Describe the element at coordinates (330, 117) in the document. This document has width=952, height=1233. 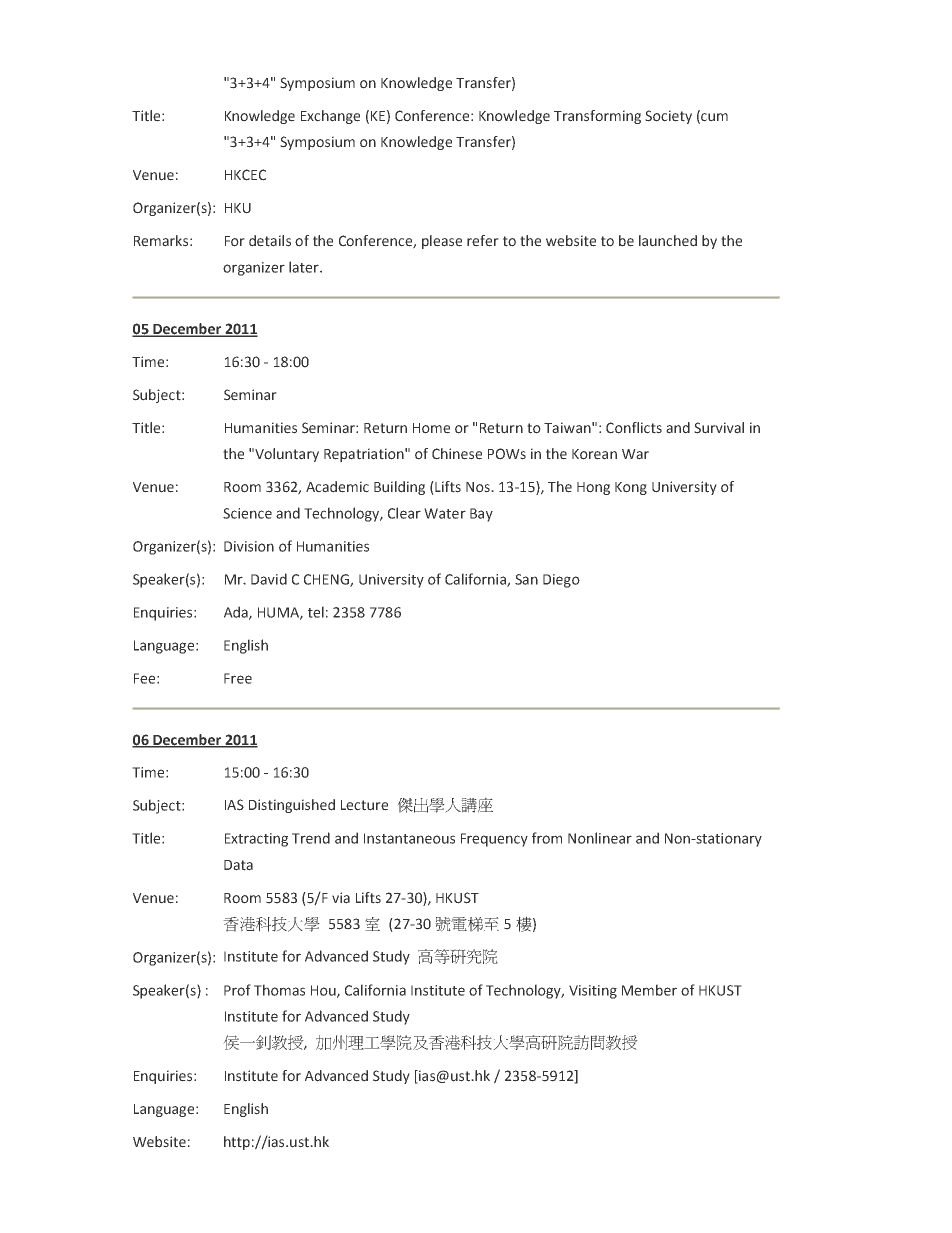
I see `Exchange` at that location.
